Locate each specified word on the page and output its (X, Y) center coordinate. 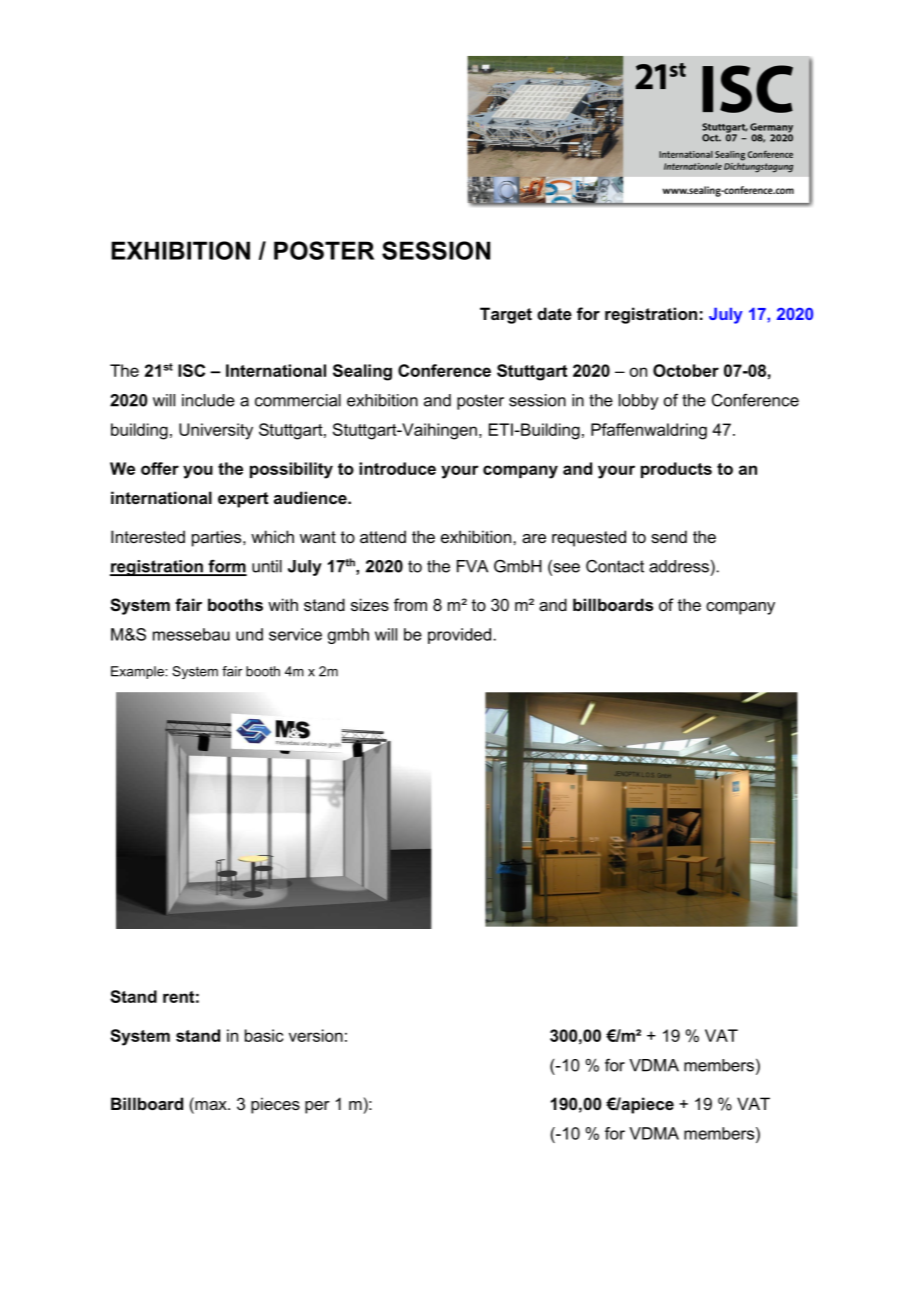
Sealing (362, 372)
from (410, 604)
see (565, 568)
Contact (615, 566)
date (554, 313)
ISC (191, 370)
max (211, 1105)
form (226, 567)
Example (138, 672)
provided (459, 636)
